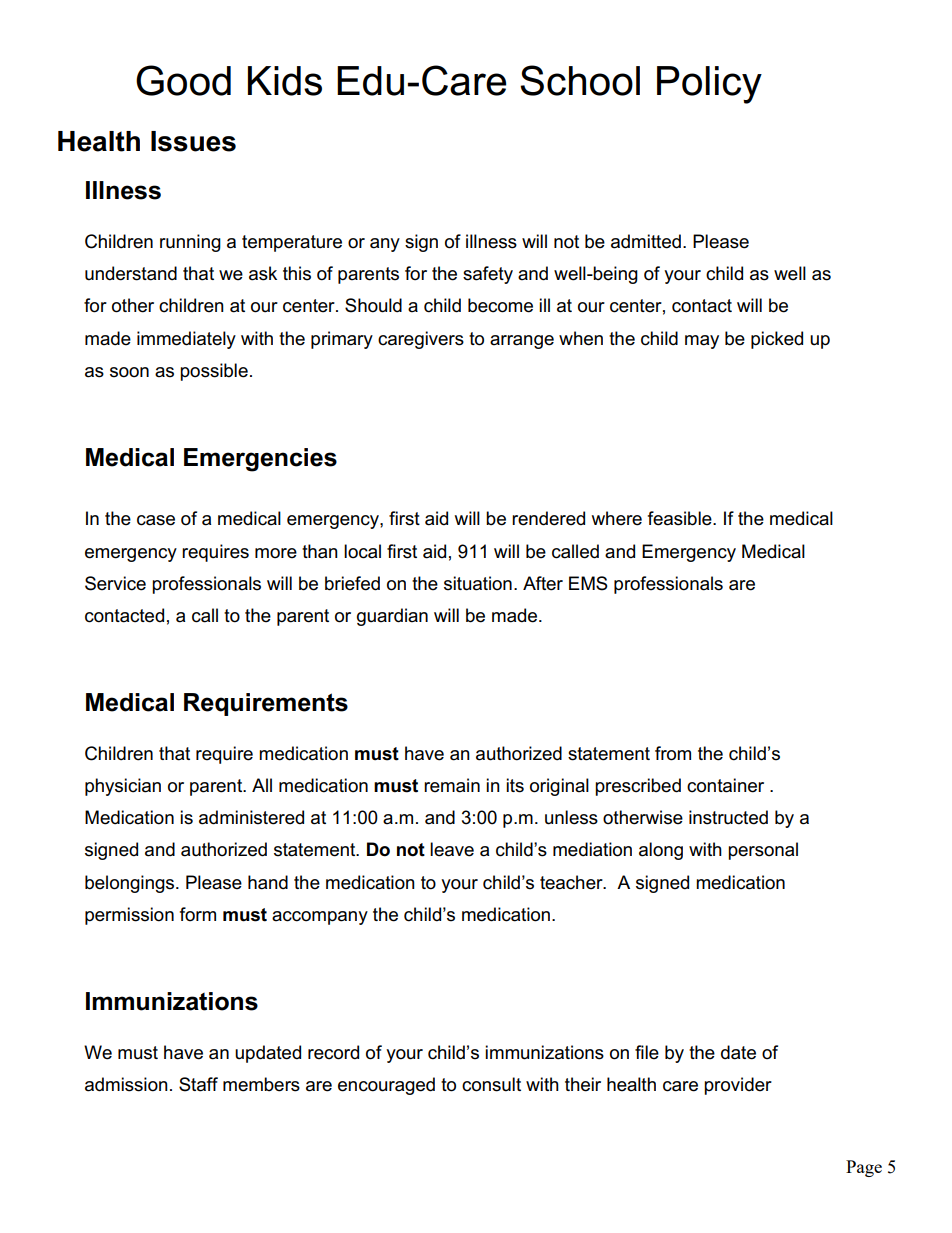 The width and height of the document is (952, 1233). What do you see at coordinates (193, 141) in the document?
I see `Issues` at bounding box center [193, 141].
